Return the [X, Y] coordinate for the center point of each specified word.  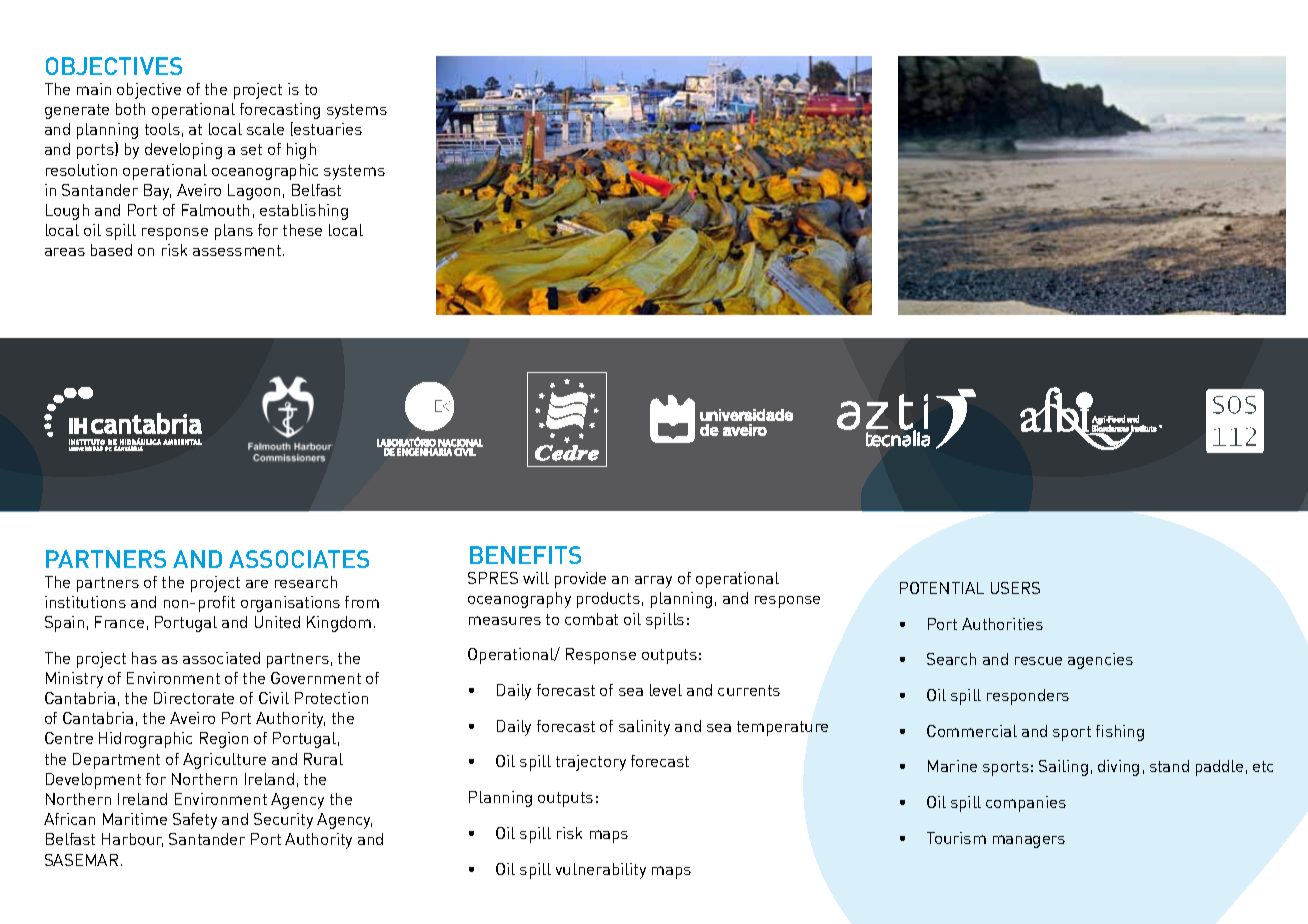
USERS [1015, 588]
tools [162, 129]
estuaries [328, 129]
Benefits [525, 555]
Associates [299, 559]
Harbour [132, 840]
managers [1029, 841]
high [301, 151]
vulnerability [601, 871]
